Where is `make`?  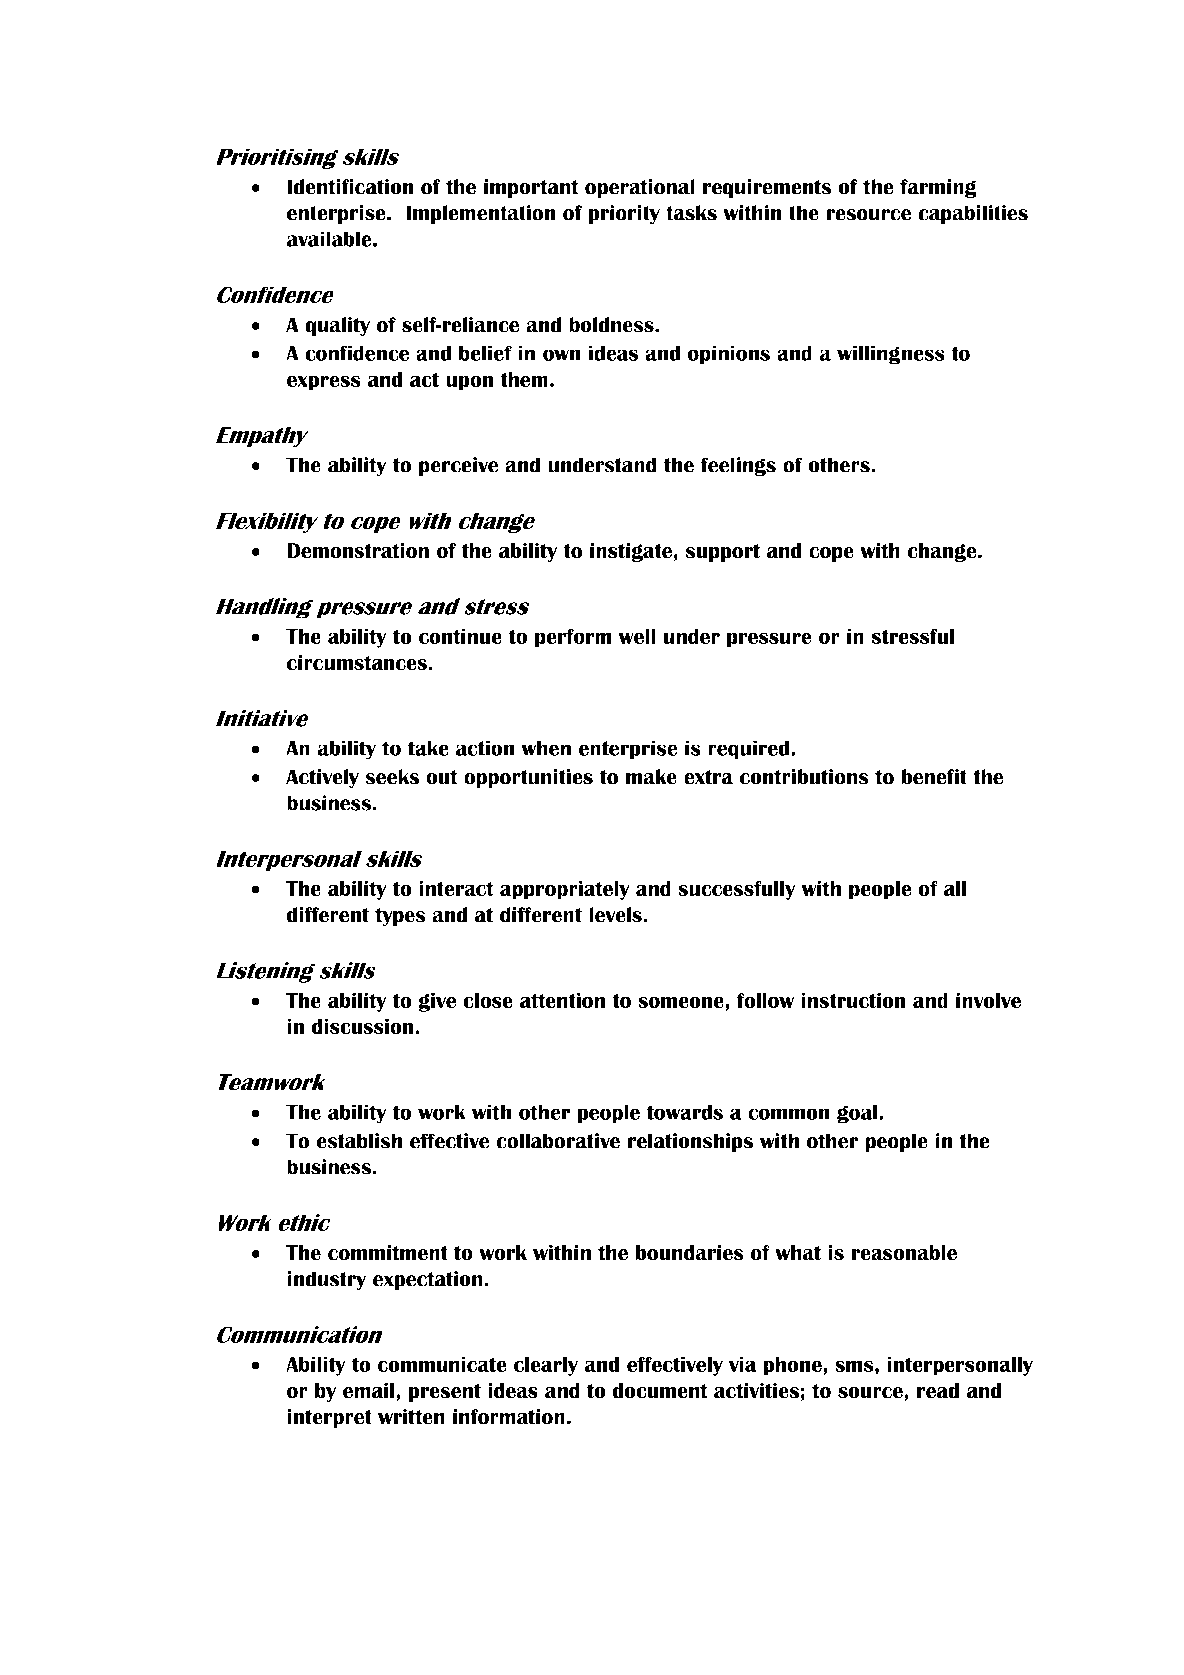 make is located at coordinates (651, 777).
